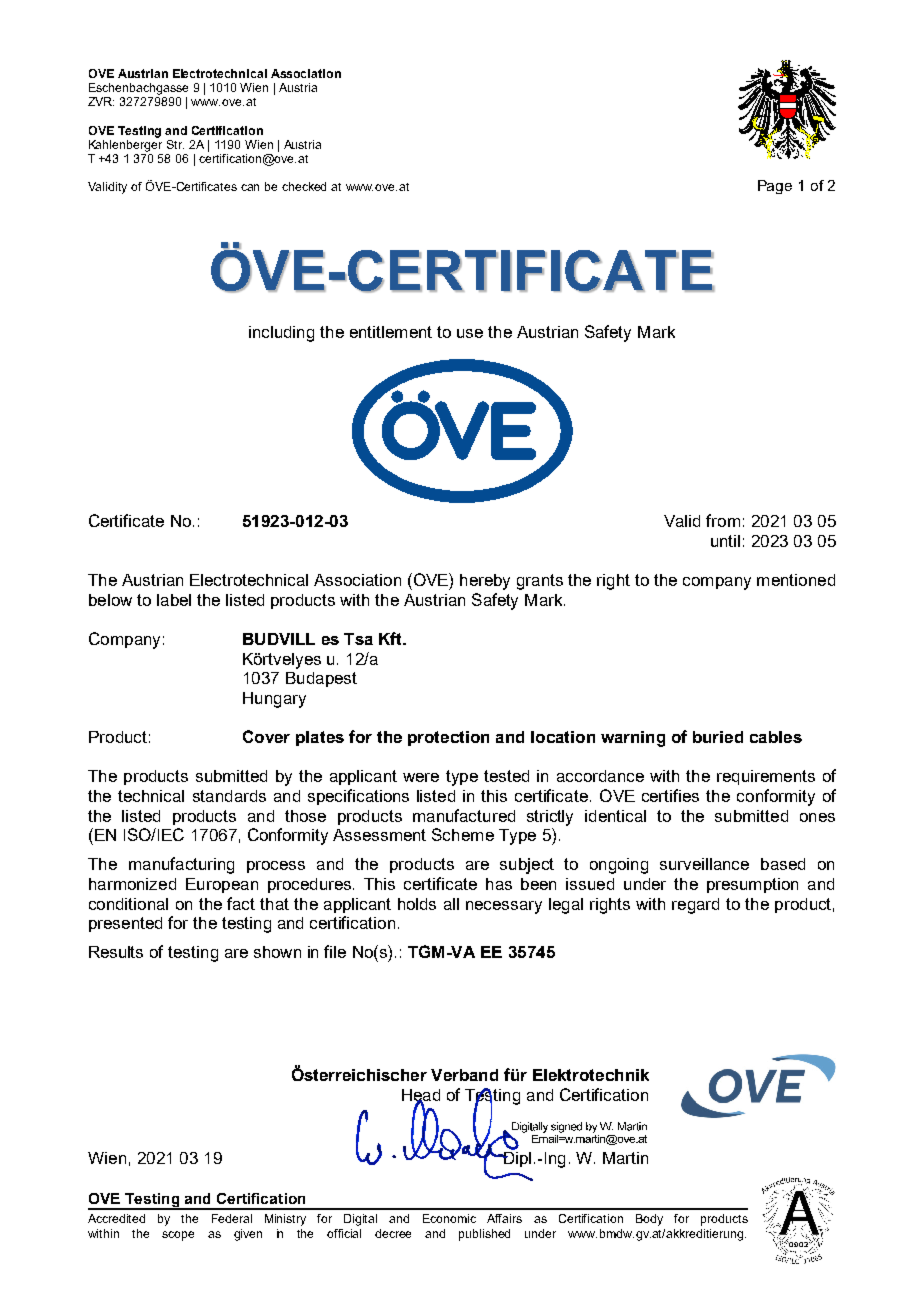 Image resolution: width=924 pixels, height=1308 pixels. I want to click on regard, so click(695, 906).
